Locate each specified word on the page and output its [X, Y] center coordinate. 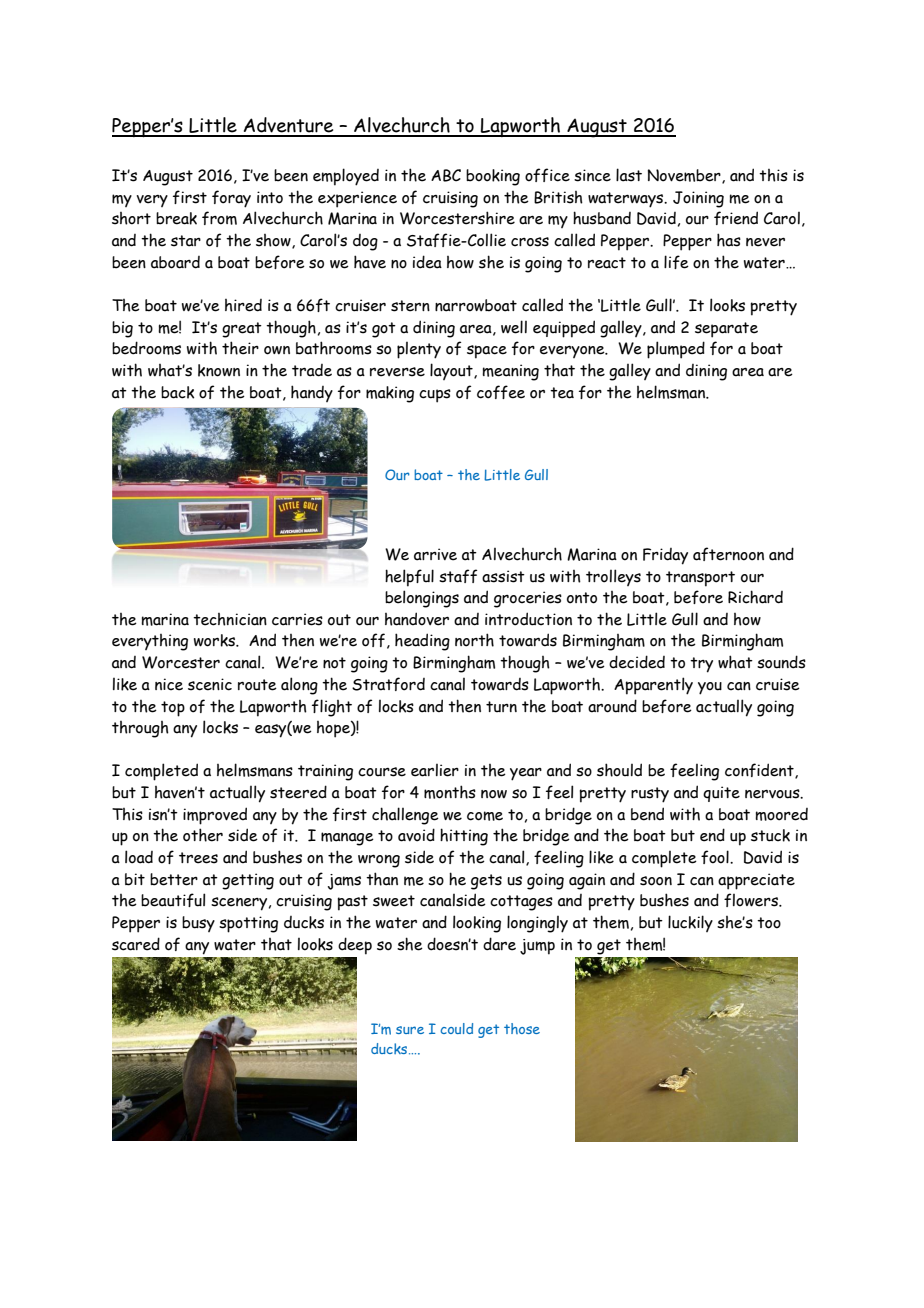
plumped [676, 350]
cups [435, 396]
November [685, 176]
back [177, 392]
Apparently [653, 686]
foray [231, 199]
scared [136, 944]
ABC [446, 175]
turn [501, 707]
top [173, 709]
